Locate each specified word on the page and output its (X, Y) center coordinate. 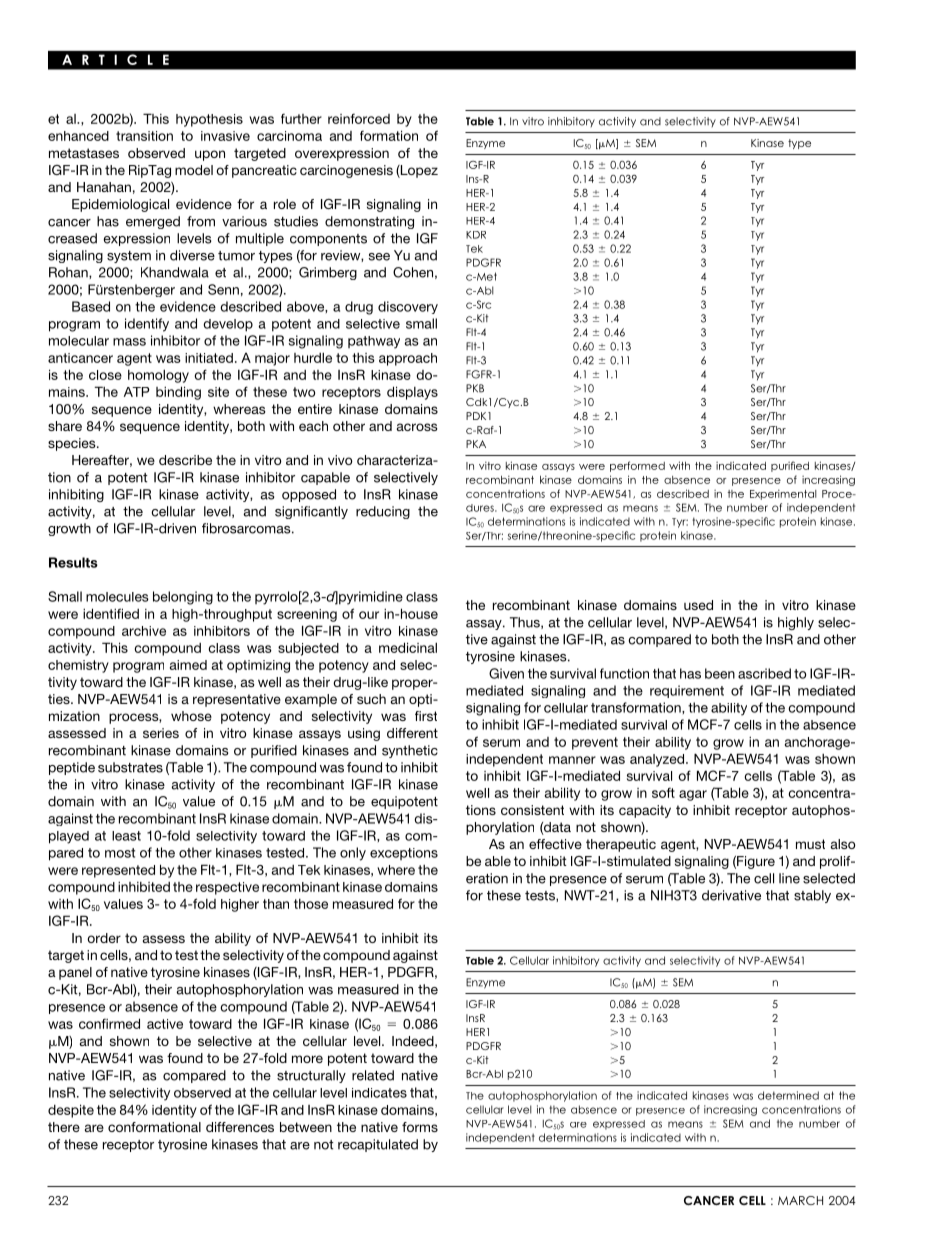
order (104, 938)
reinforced (359, 118)
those (311, 904)
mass (129, 342)
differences (240, 1127)
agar (693, 795)
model (194, 170)
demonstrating (369, 222)
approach (408, 359)
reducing (383, 512)
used (698, 605)
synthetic (410, 751)
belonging (183, 598)
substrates (130, 767)
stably (812, 896)
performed (637, 466)
